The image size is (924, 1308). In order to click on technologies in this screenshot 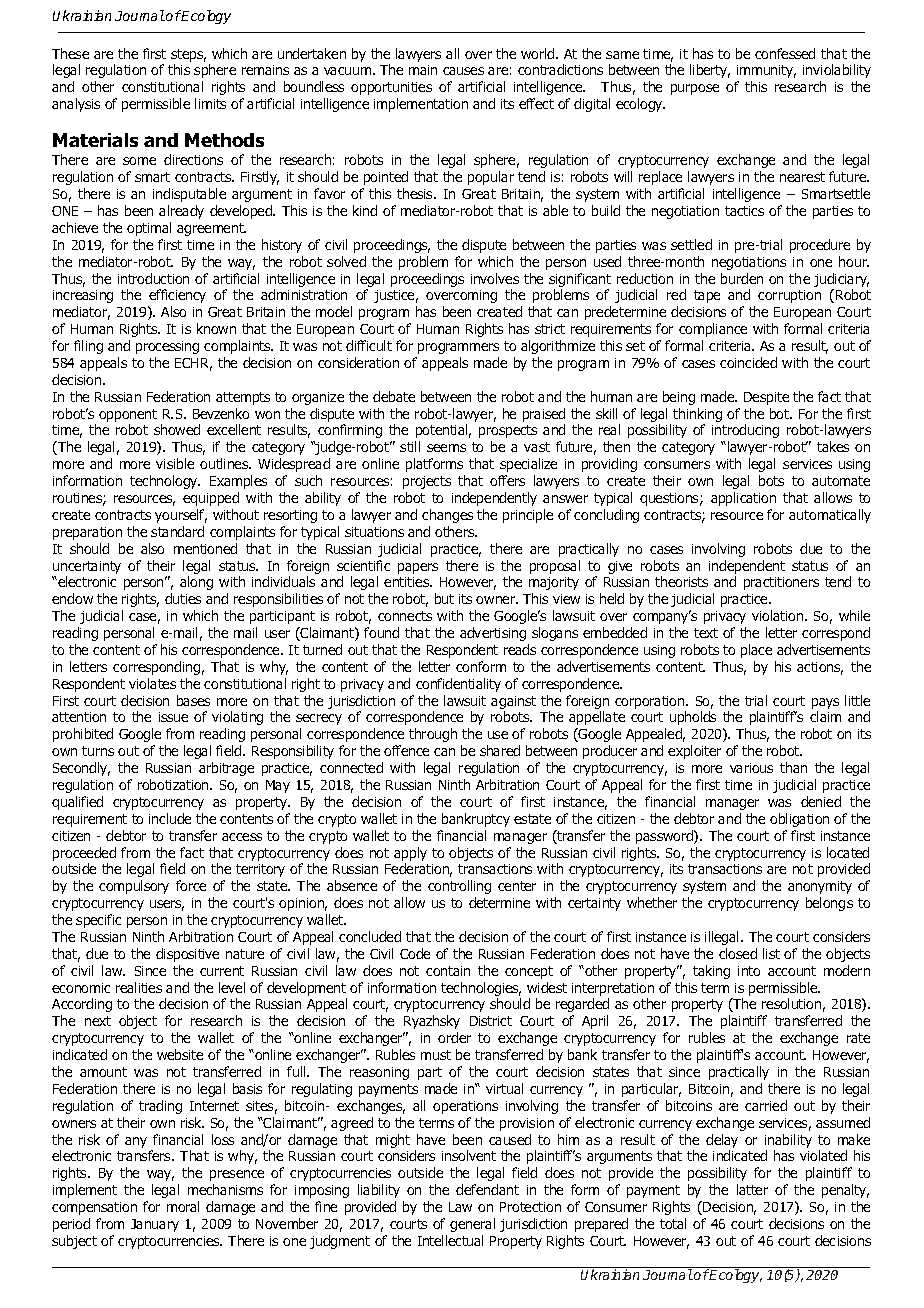, I will do `click(481, 989)`.
